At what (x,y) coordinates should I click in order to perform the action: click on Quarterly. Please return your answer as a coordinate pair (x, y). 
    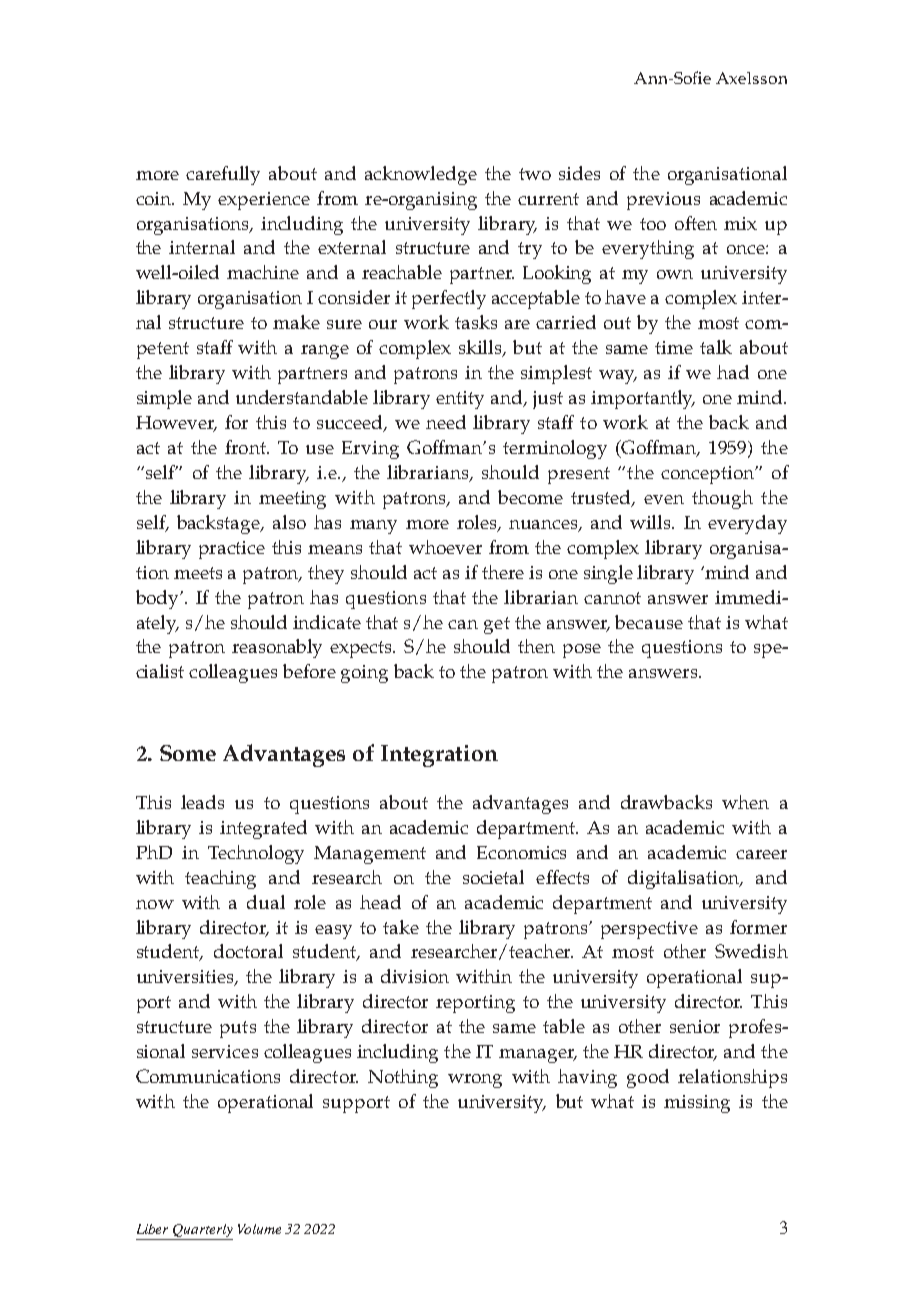
    Looking at the image, I should click on (202, 1232).
